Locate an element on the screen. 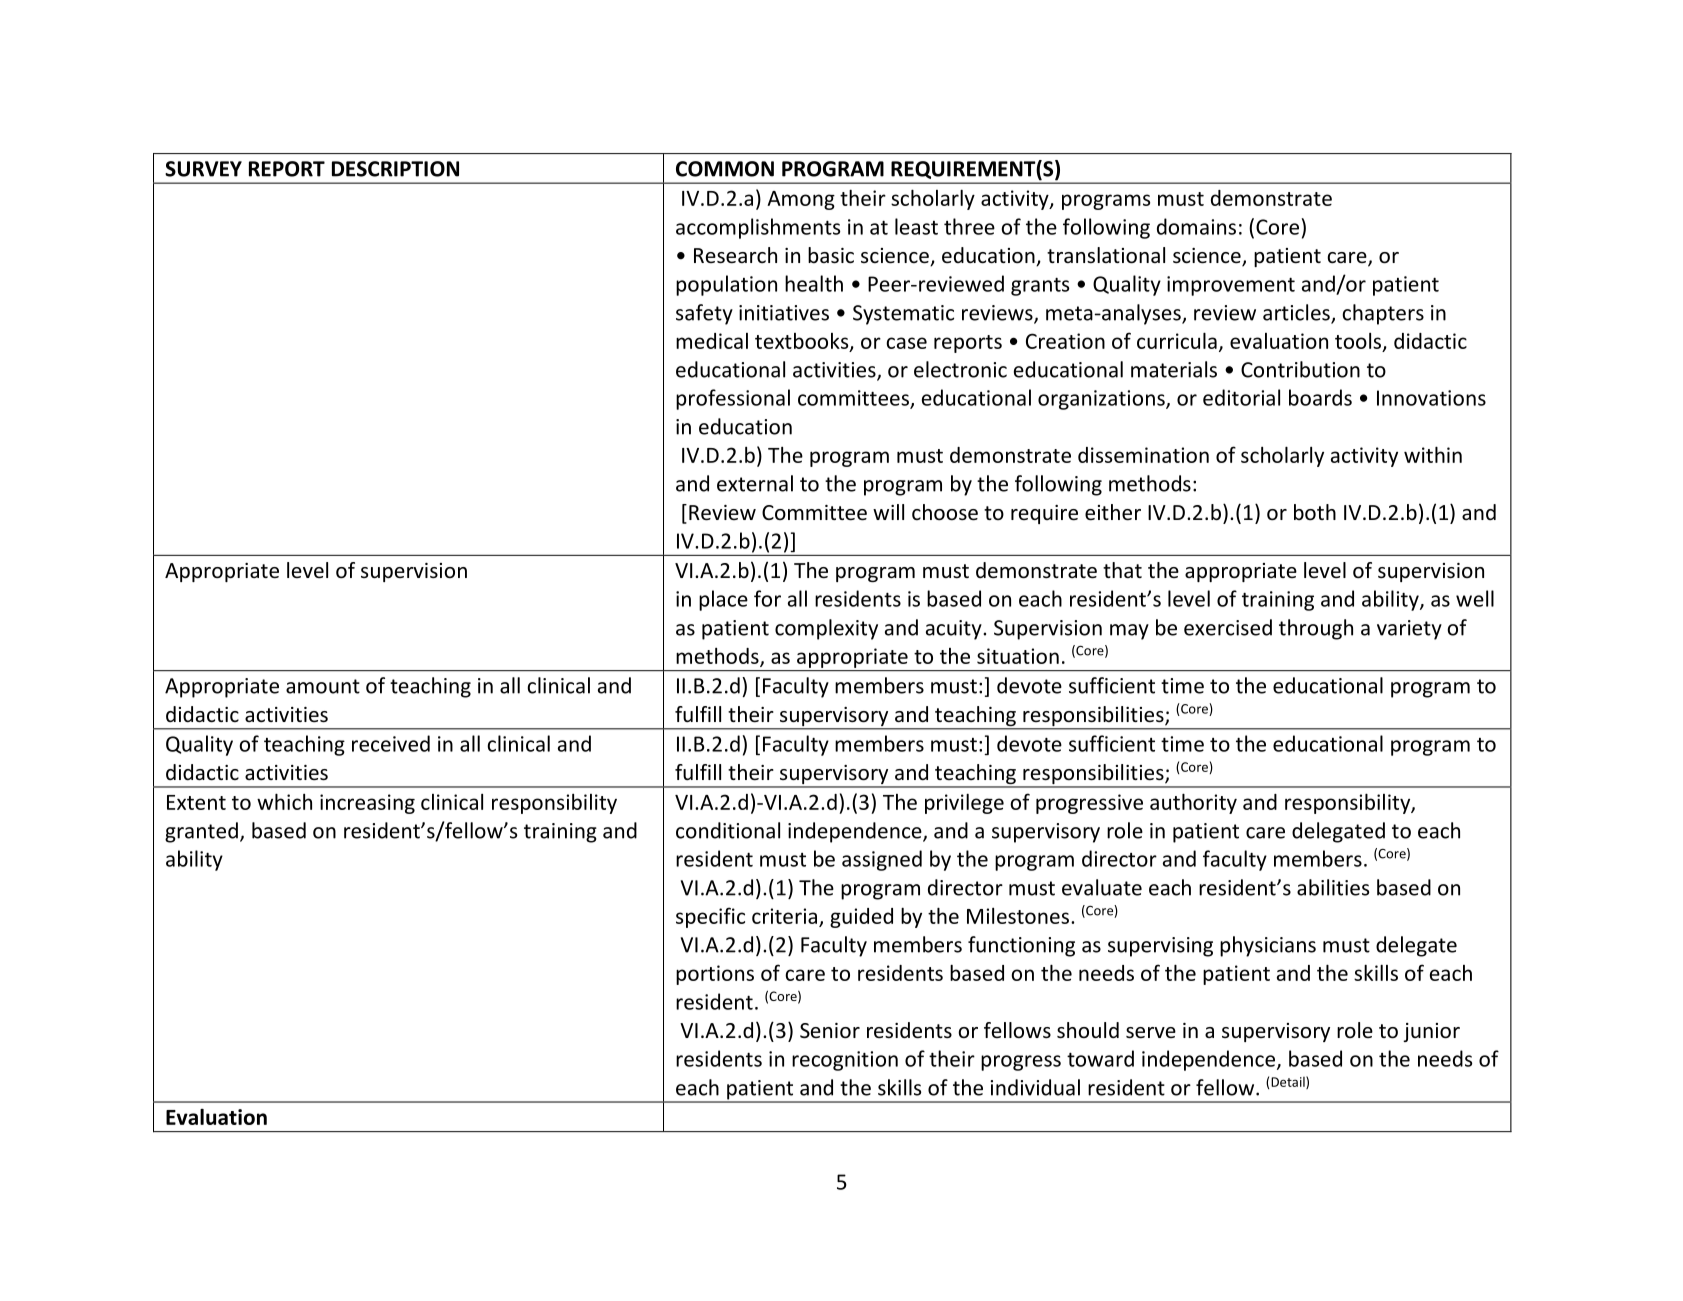 The height and width of the screenshot is (1301, 1683). Among is located at coordinates (801, 200).
